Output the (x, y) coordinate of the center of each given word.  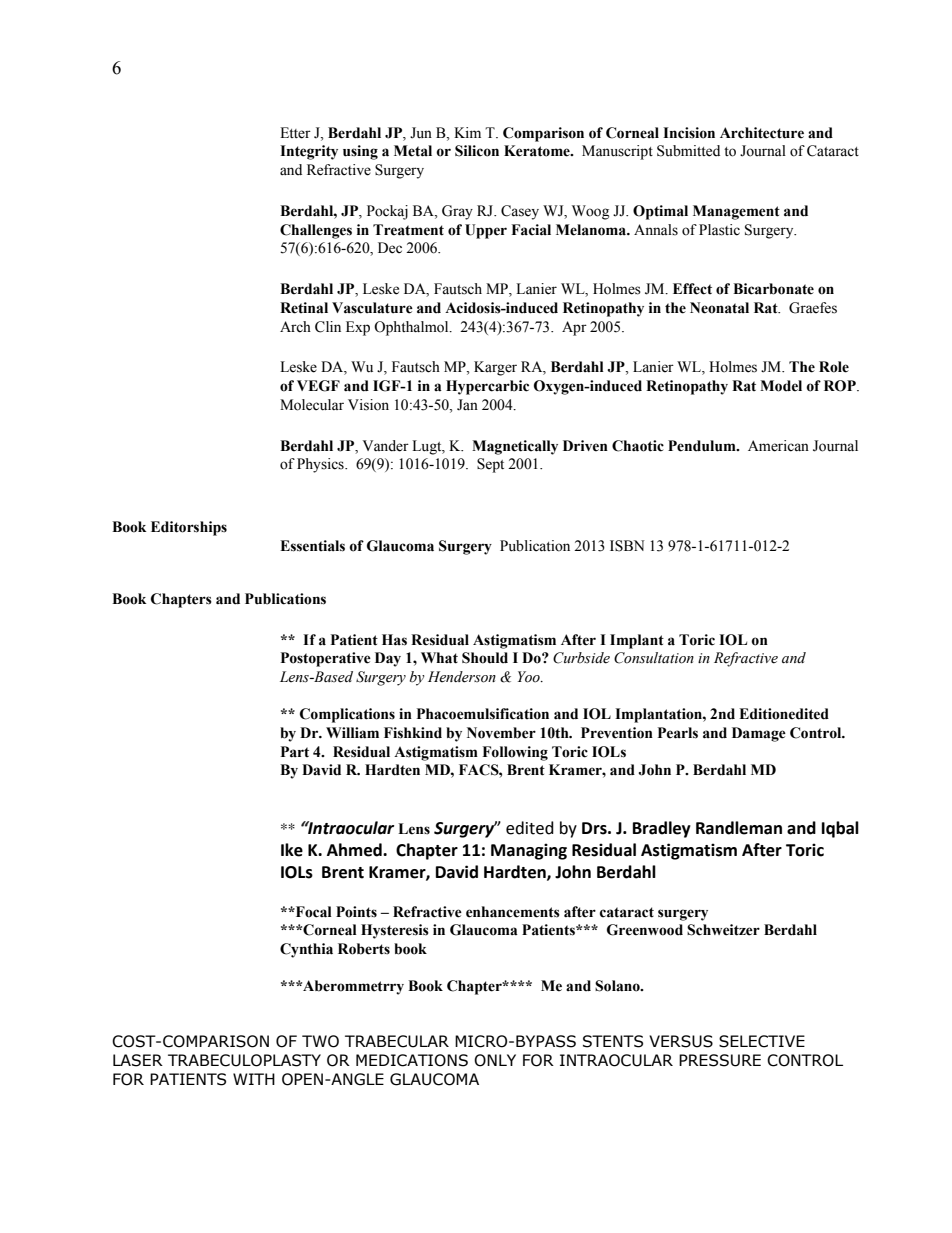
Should (485, 658)
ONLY (495, 1060)
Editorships (189, 528)
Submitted (688, 151)
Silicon (477, 151)
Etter (295, 133)
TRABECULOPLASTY (244, 1060)
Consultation (654, 658)
